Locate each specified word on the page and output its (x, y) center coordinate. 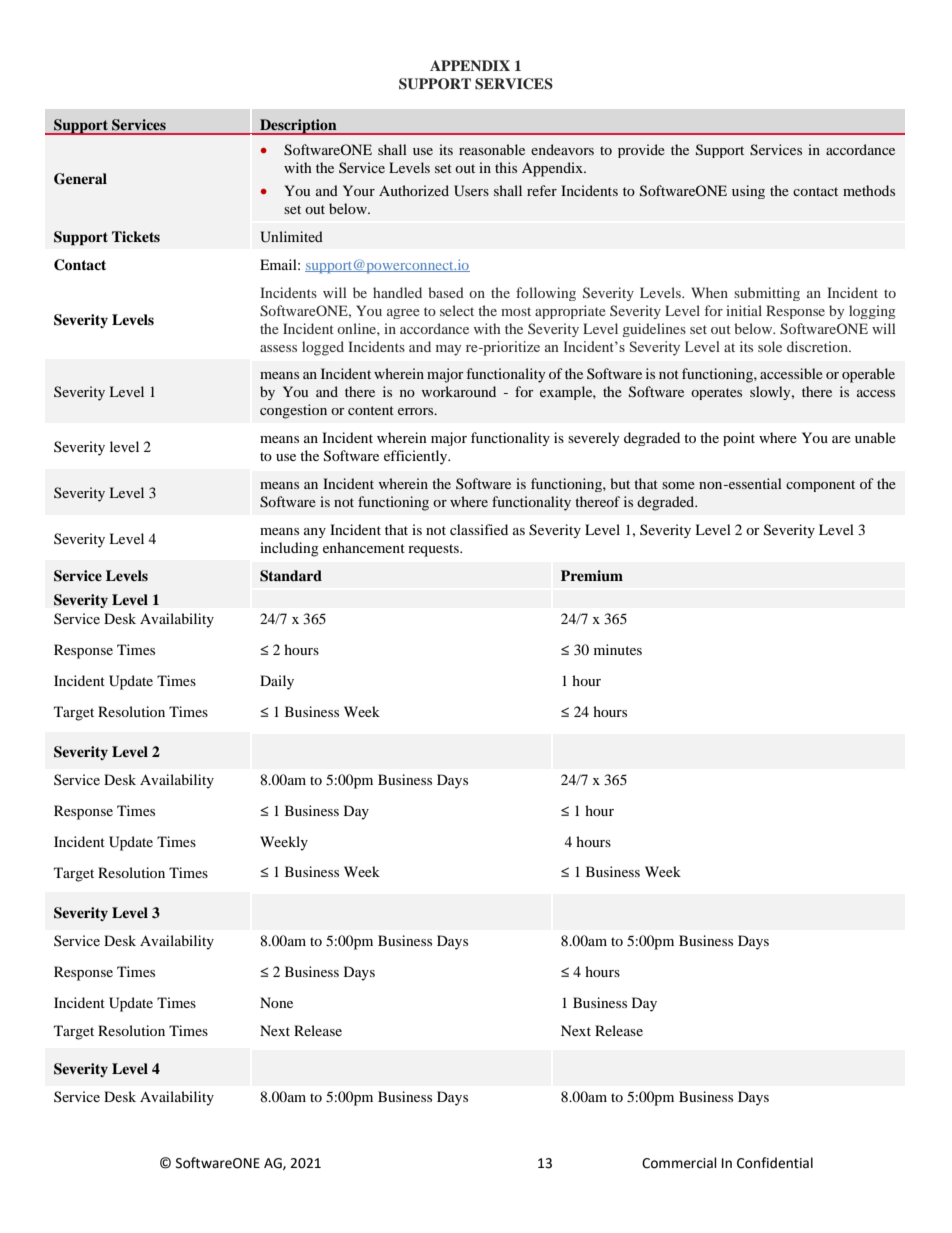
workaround (459, 391)
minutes (618, 649)
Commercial (679, 1163)
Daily (277, 682)
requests (434, 550)
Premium (592, 576)
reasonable (492, 149)
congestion (293, 411)
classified (479, 529)
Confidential (775, 1163)
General (80, 179)
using (748, 192)
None (276, 1002)
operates (716, 394)
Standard (291, 576)
